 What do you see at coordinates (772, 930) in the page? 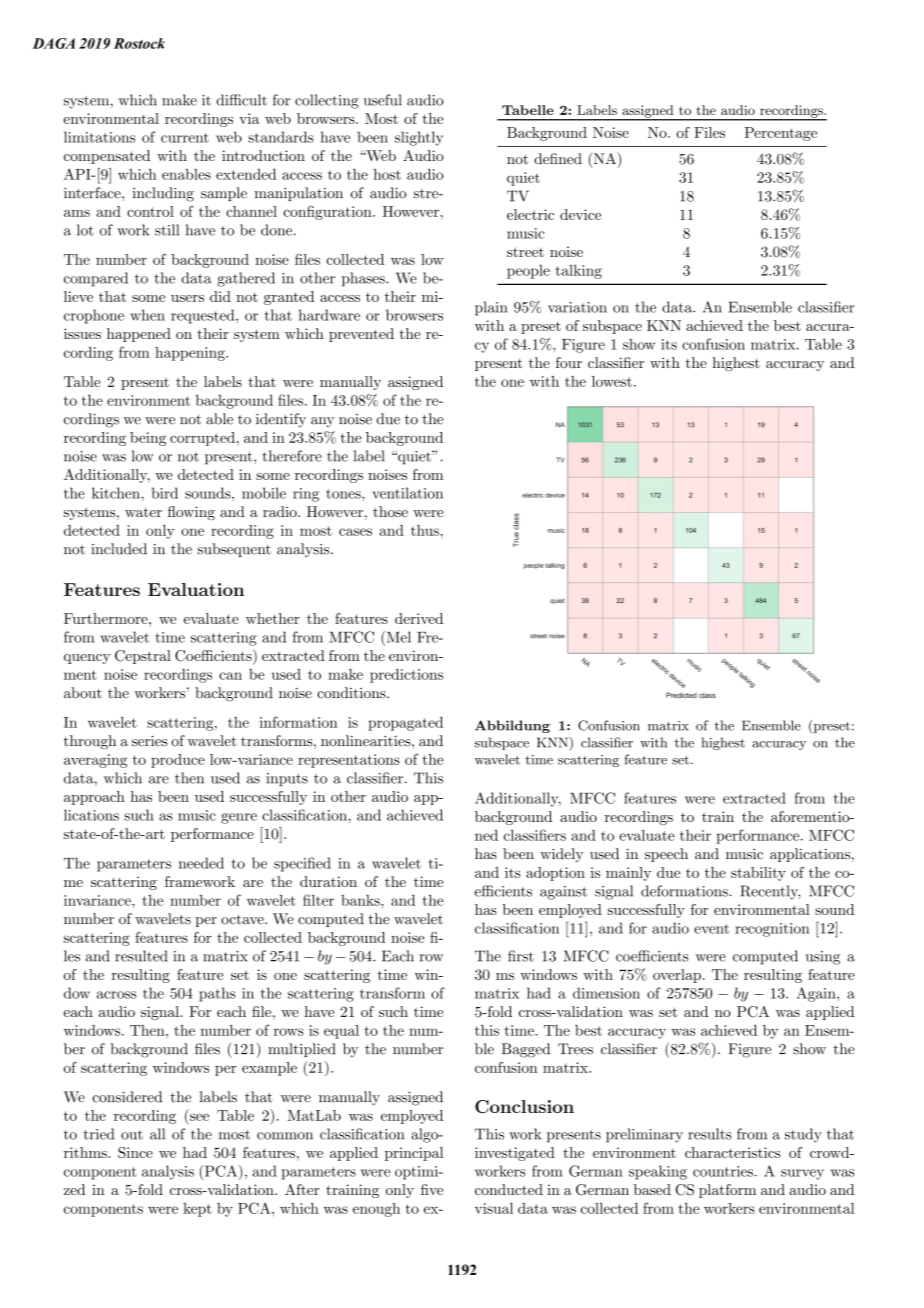
I see `recognition` at bounding box center [772, 930].
